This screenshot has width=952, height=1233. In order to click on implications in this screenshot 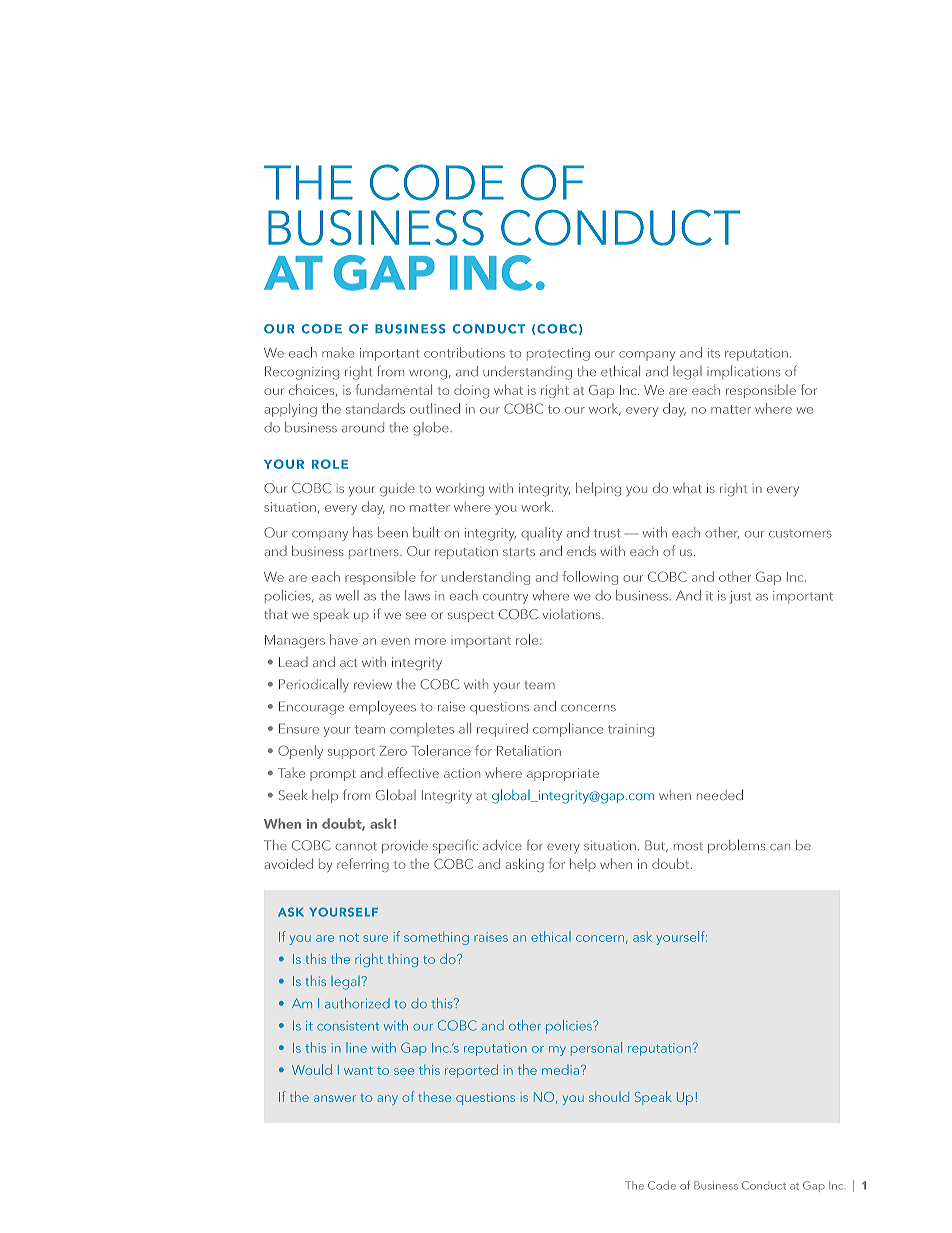, I will do `click(743, 372)`.
